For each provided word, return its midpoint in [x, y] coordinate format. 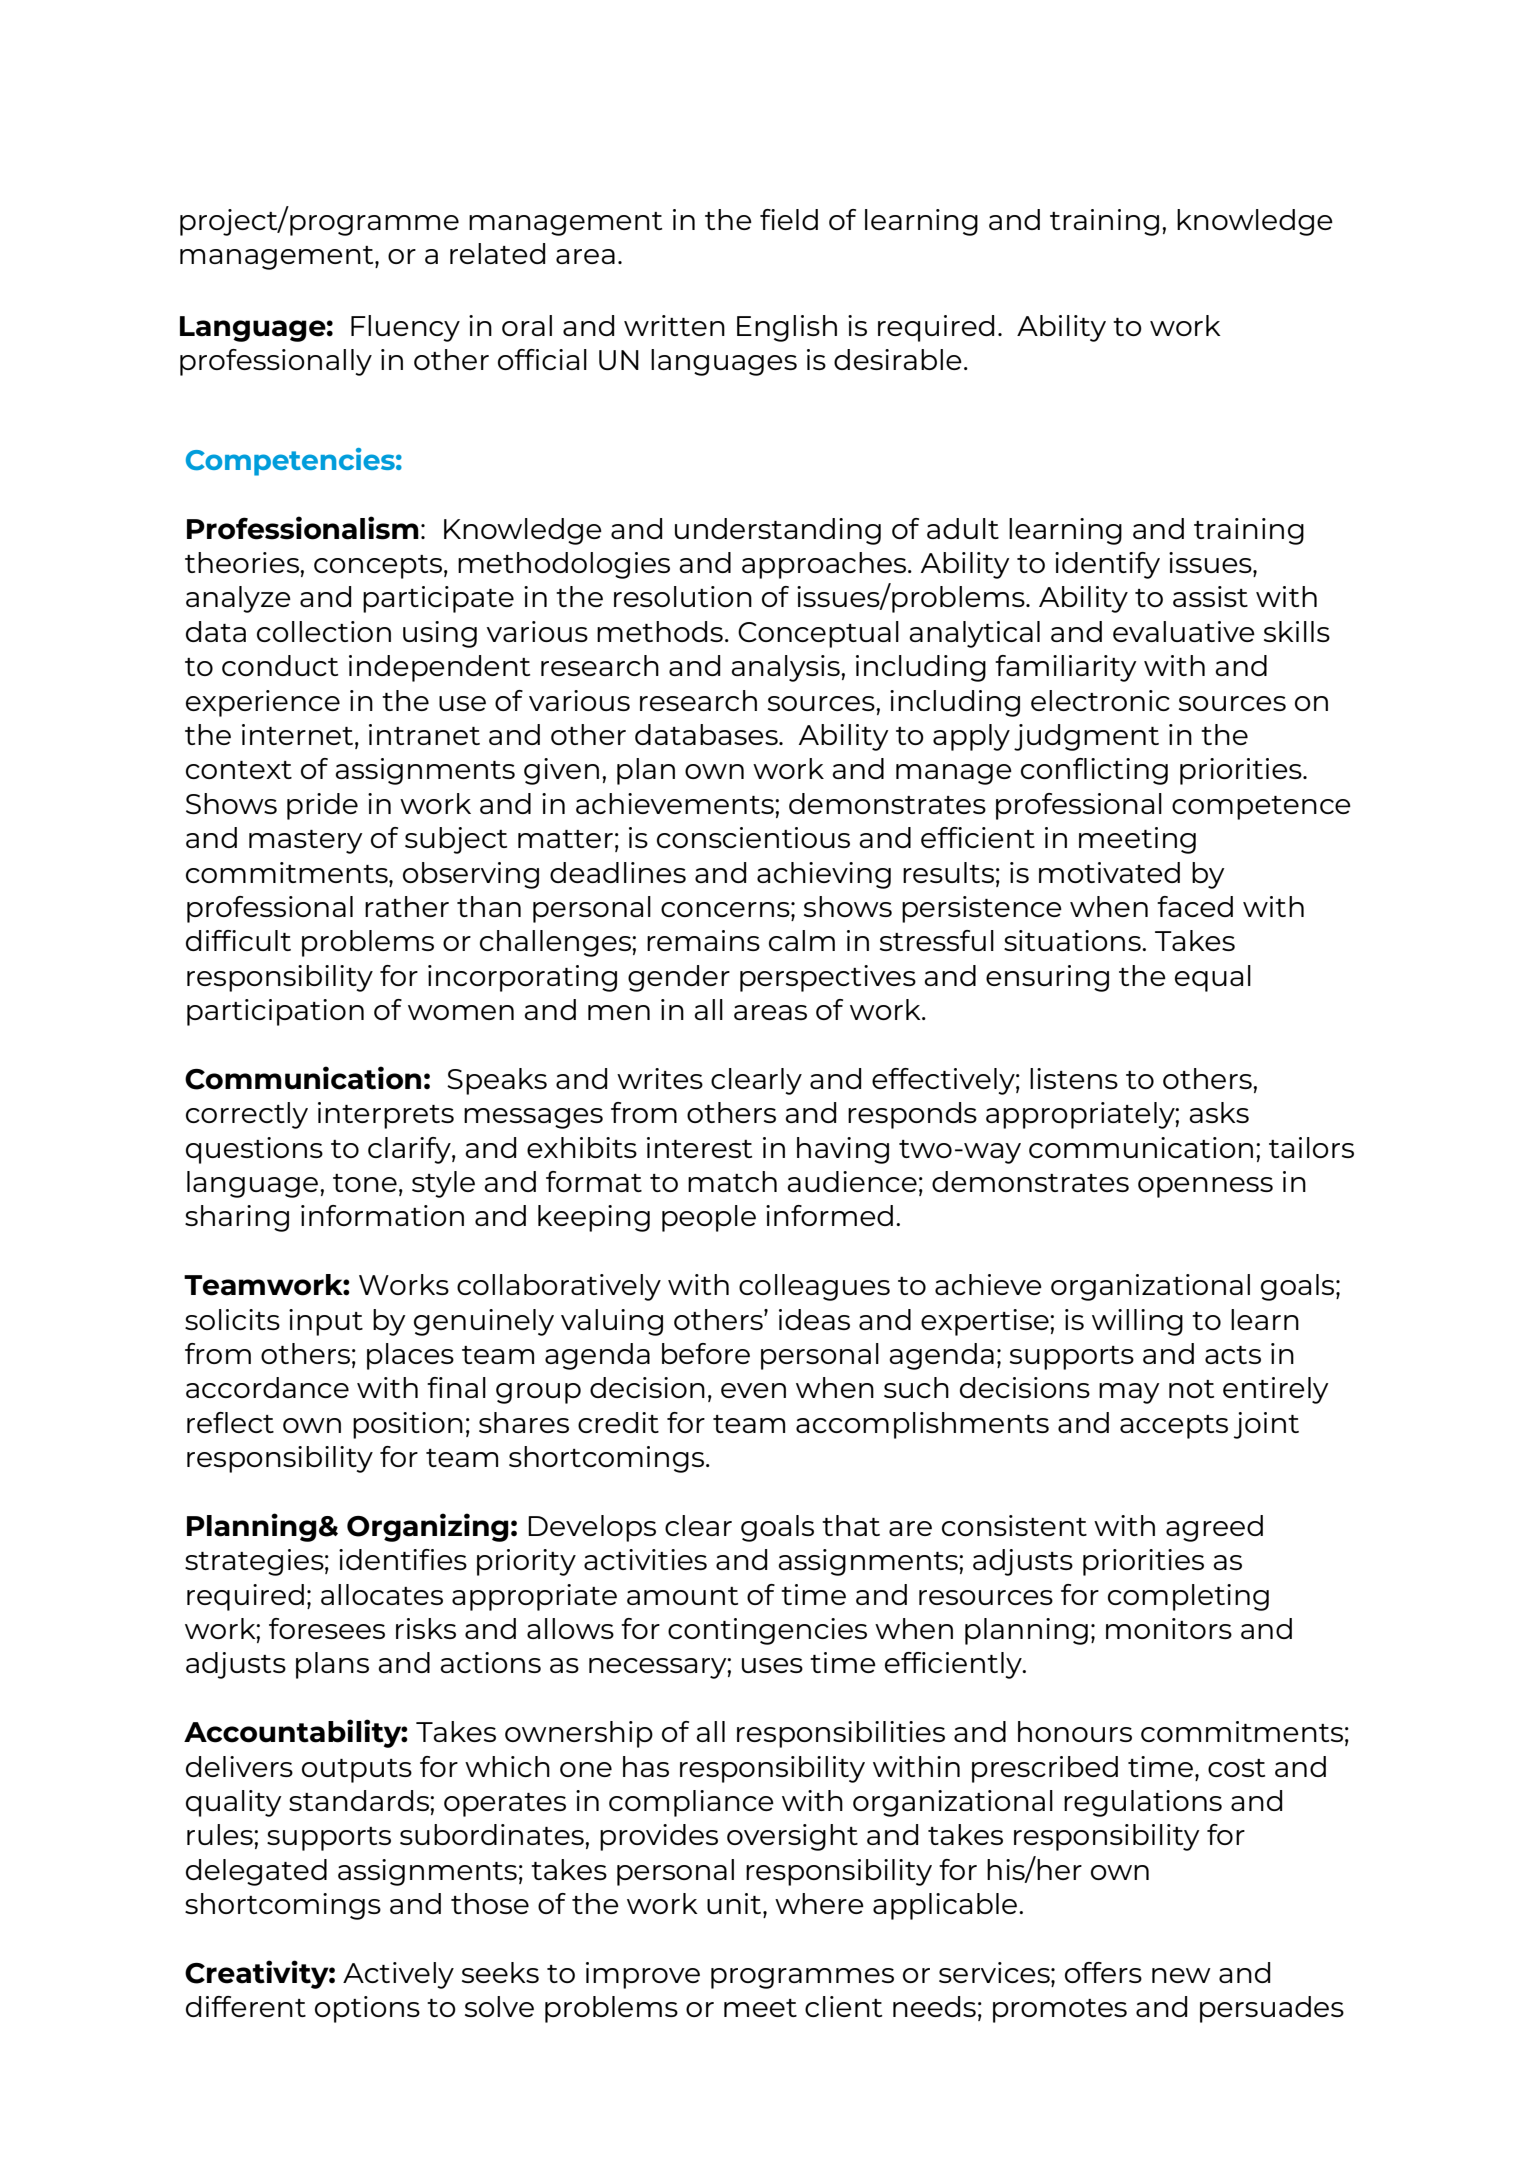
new [1181, 1975]
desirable [898, 359]
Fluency [405, 328]
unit [735, 1903]
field [789, 219]
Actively [398, 1975]
